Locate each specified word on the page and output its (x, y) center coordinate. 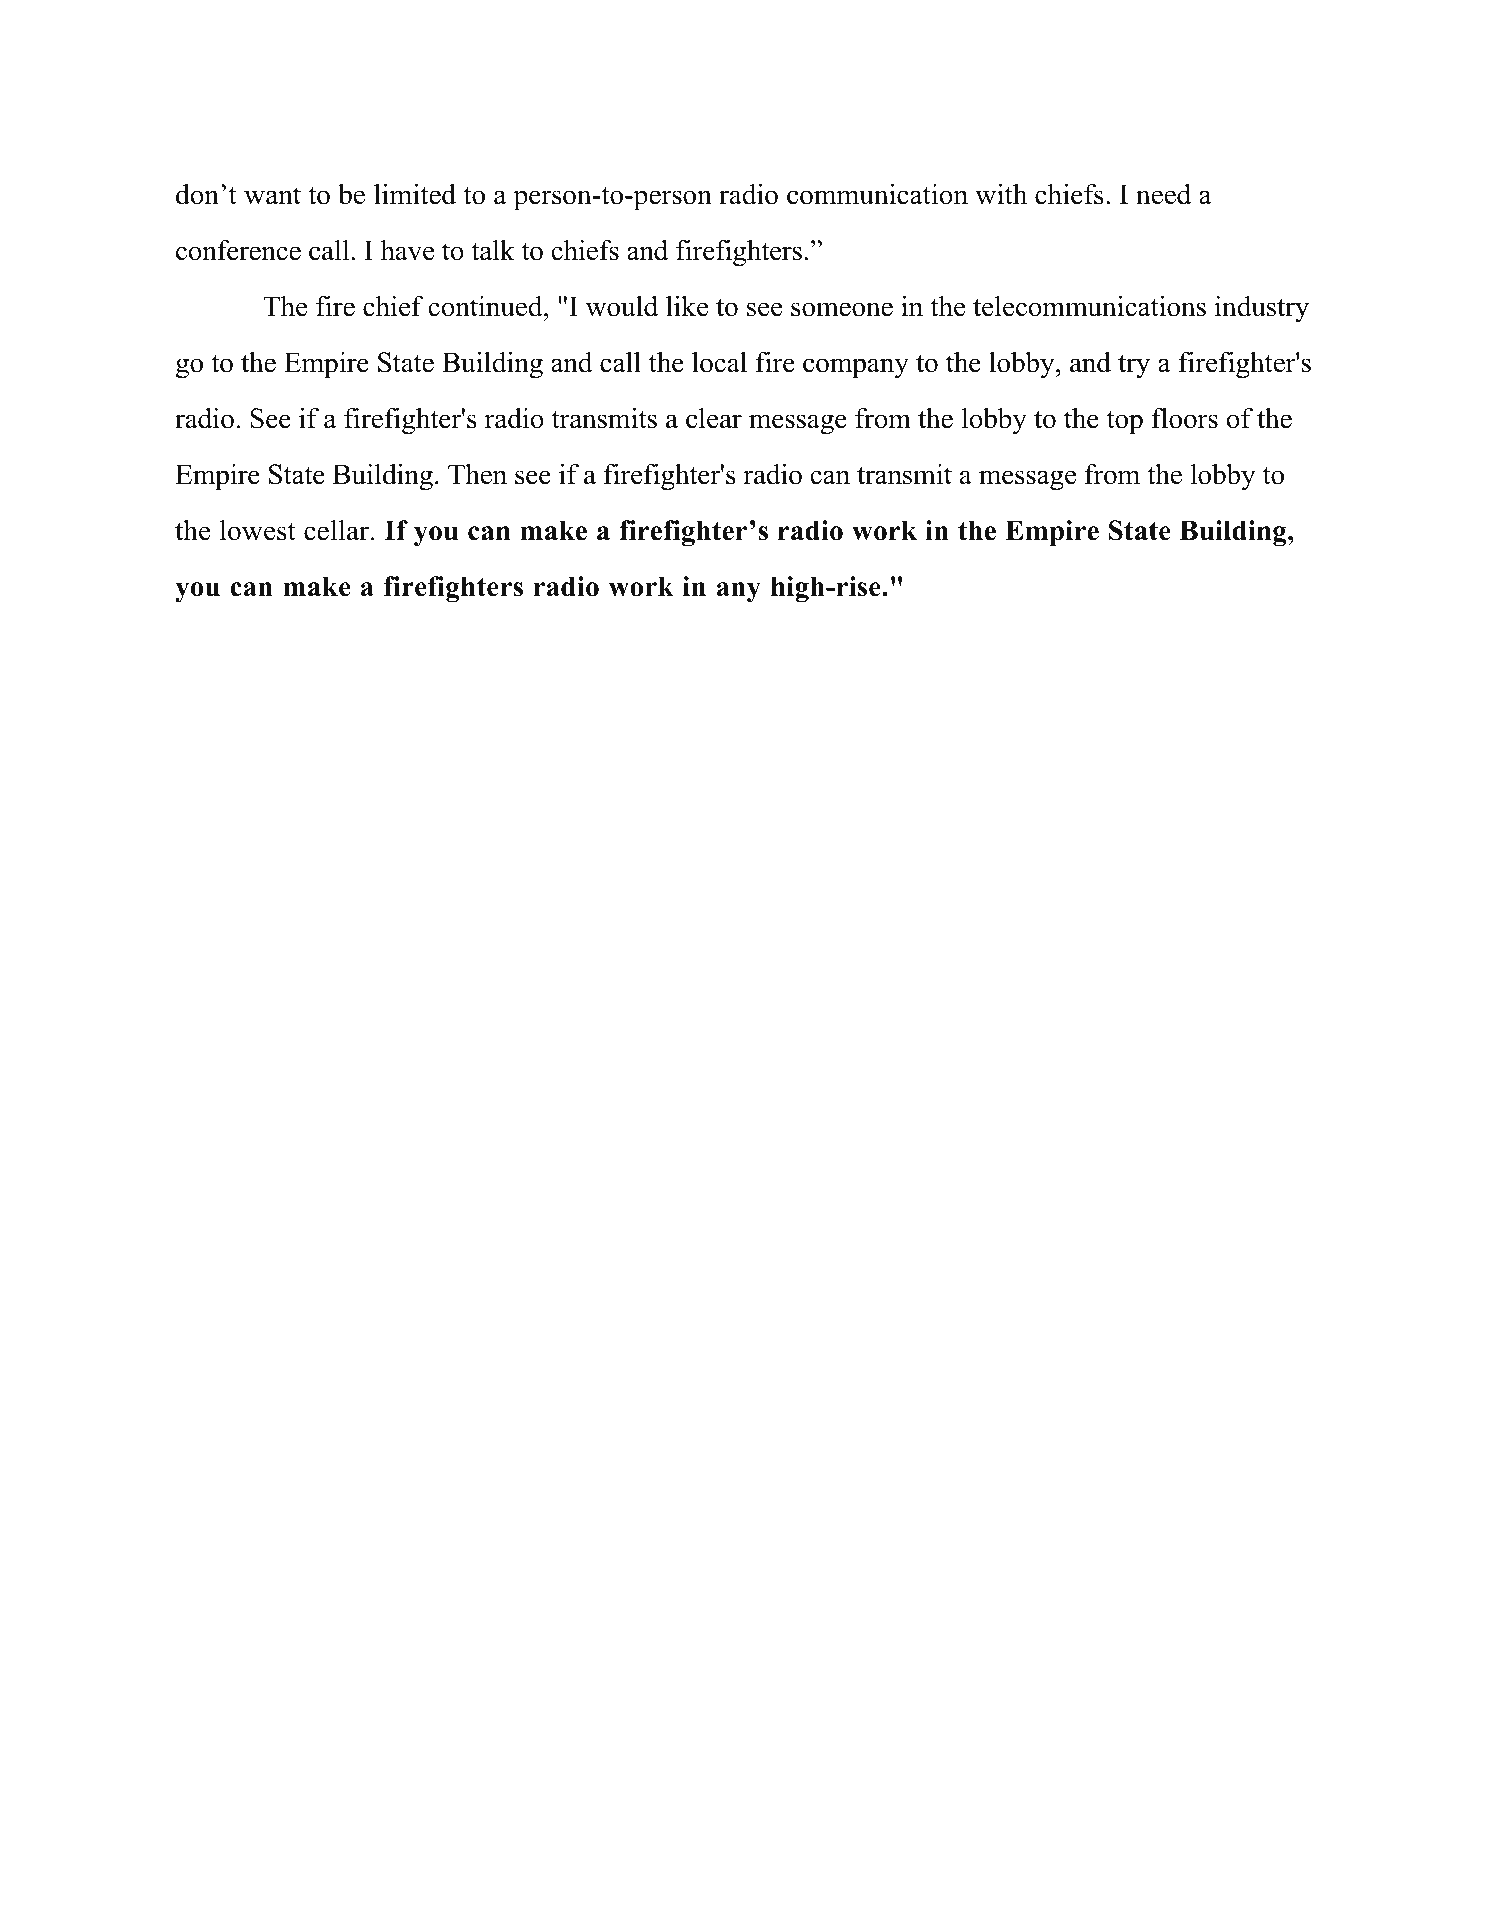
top (1125, 423)
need (1163, 194)
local (719, 362)
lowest (258, 530)
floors (1185, 418)
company (856, 368)
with (1001, 194)
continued (486, 306)
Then (477, 474)
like (687, 306)
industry (1262, 309)
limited (415, 194)
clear (714, 418)
